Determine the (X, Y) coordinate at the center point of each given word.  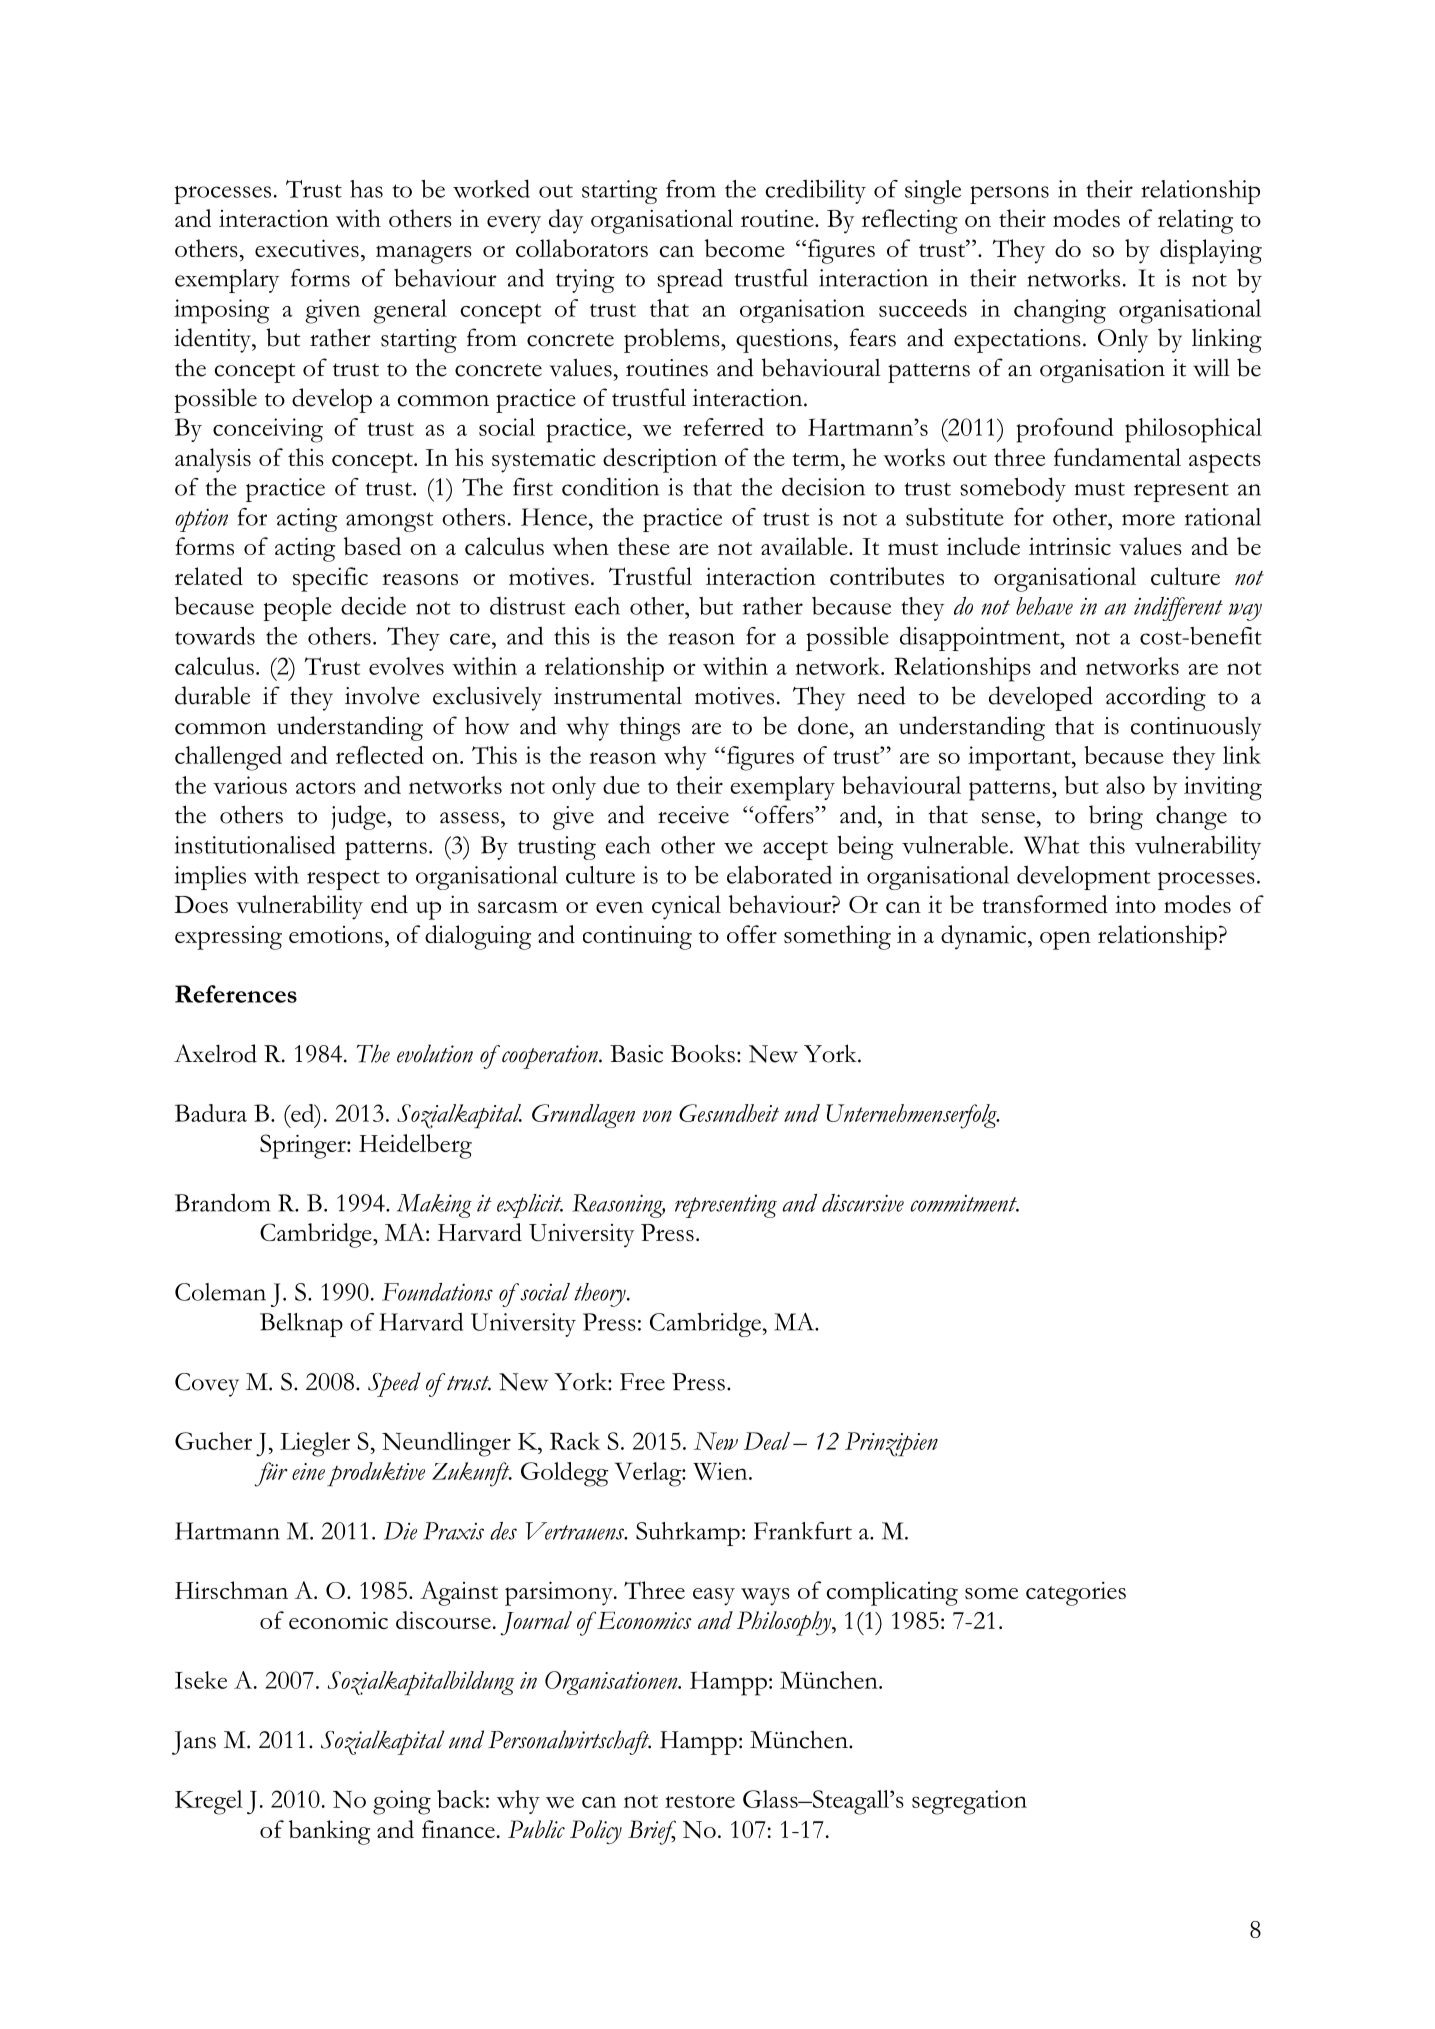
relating (1195, 221)
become (745, 248)
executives (307, 248)
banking (329, 1832)
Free (642, 1382)
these (644, 546)
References (236, 994)
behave (1044, 606)
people (297, 609)
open (1065, 940)
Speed (394, 1384)
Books (703, 1053)
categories (1076, 1594)
